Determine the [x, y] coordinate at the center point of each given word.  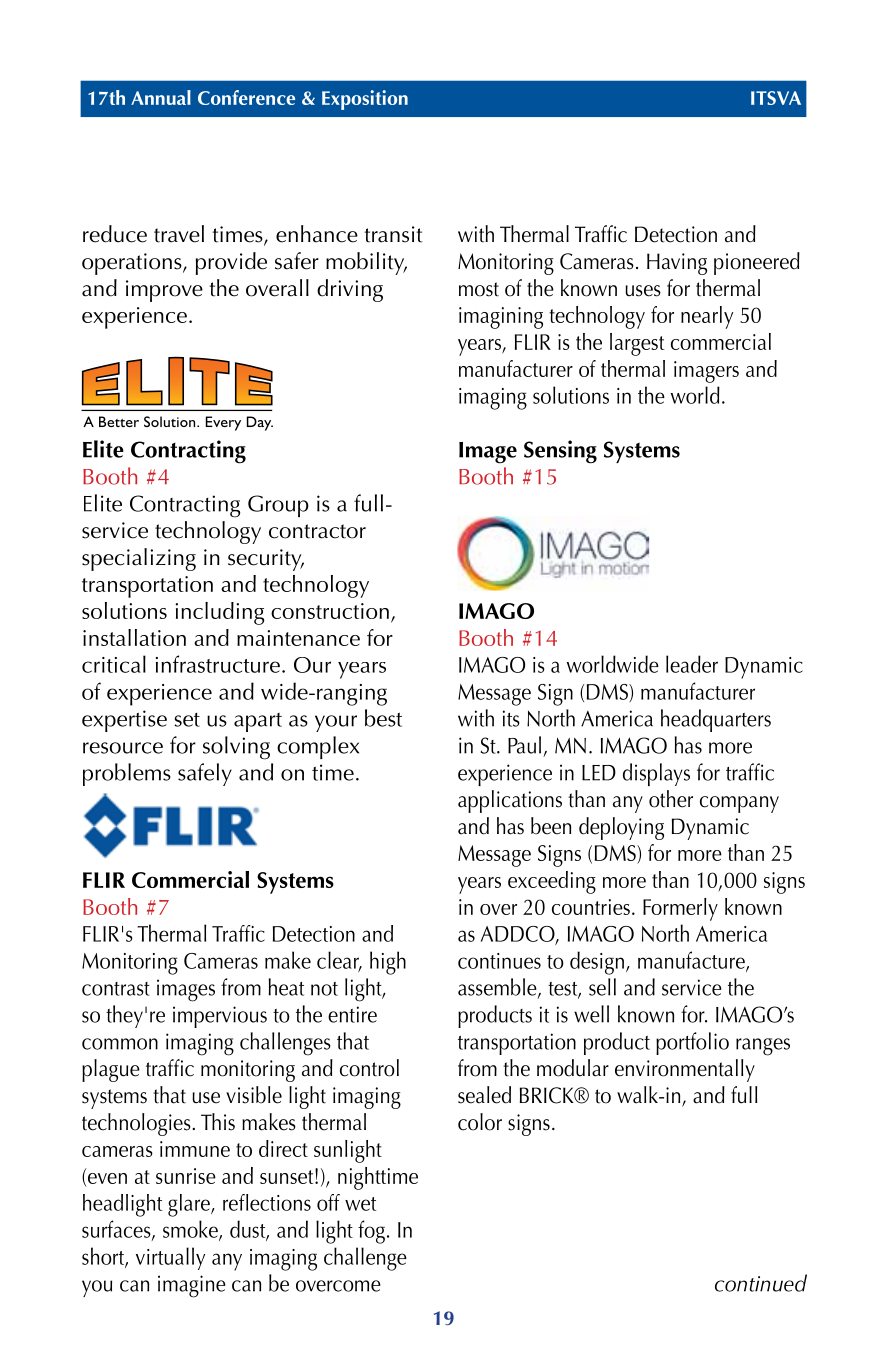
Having [677, 264]
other [671, 799]
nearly [707, 317]
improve [164, 291]
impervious [220, 1017]
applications [510, 801]
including [220, 613]
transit [393, 234]
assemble [498, 988]
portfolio [692, 1043]
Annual [161, 97]
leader [692, 664]
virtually [170, 1258]
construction [330, 611]
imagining [501, 318]
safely [205, 774]
